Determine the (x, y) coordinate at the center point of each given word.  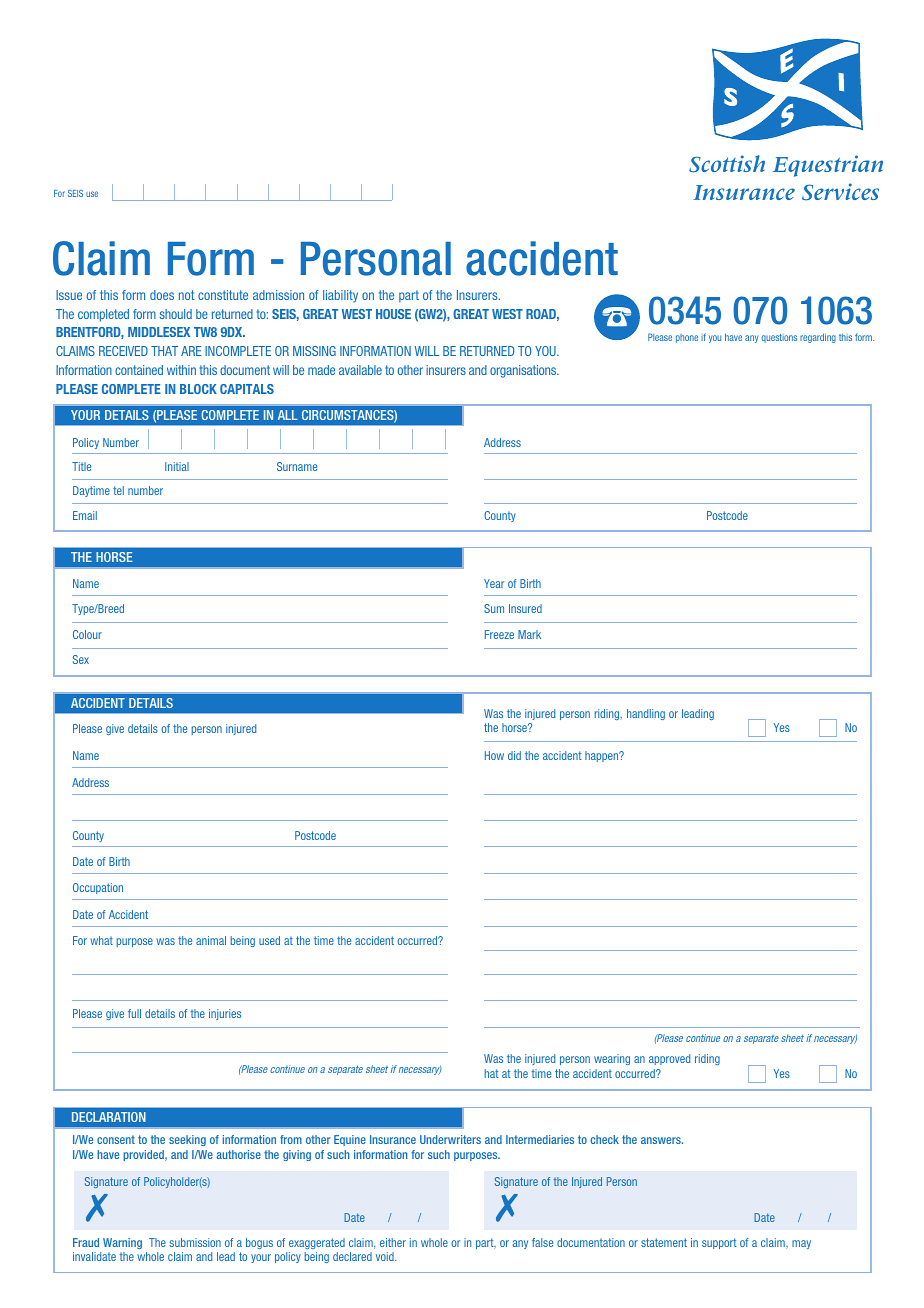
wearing (612, 1059)
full (134, 1013)
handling (646, 714)
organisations (524, 371)
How (494, 755)
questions (779, 338)
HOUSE (393, 314)
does (162, 295)
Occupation (98, 888)
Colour (87, 634)
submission (195, 1242)
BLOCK (198, 389)
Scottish (727, 164)
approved (669, 1059)
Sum (494, 608)
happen (603, 756)
